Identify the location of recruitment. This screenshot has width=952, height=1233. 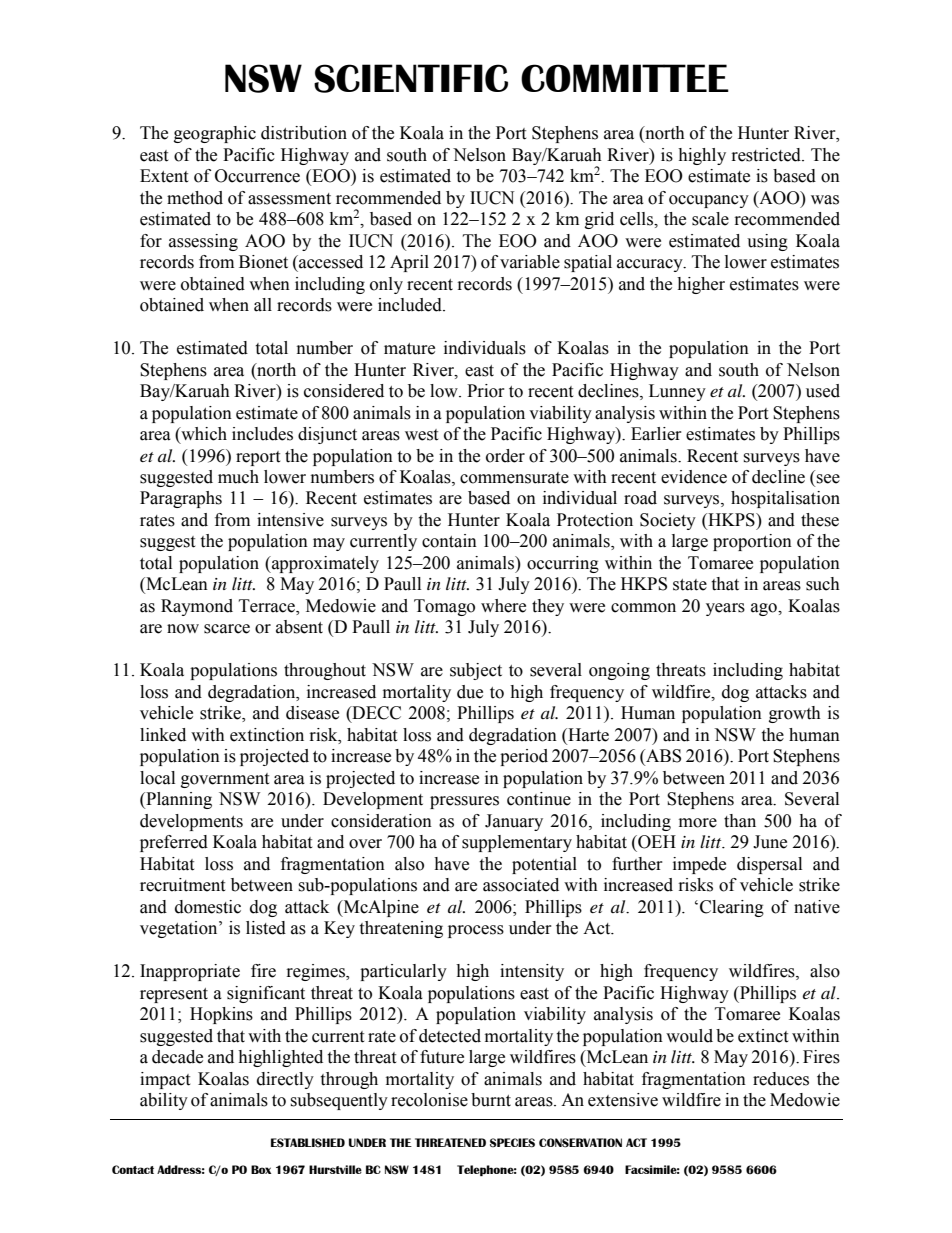
(182, 885).
